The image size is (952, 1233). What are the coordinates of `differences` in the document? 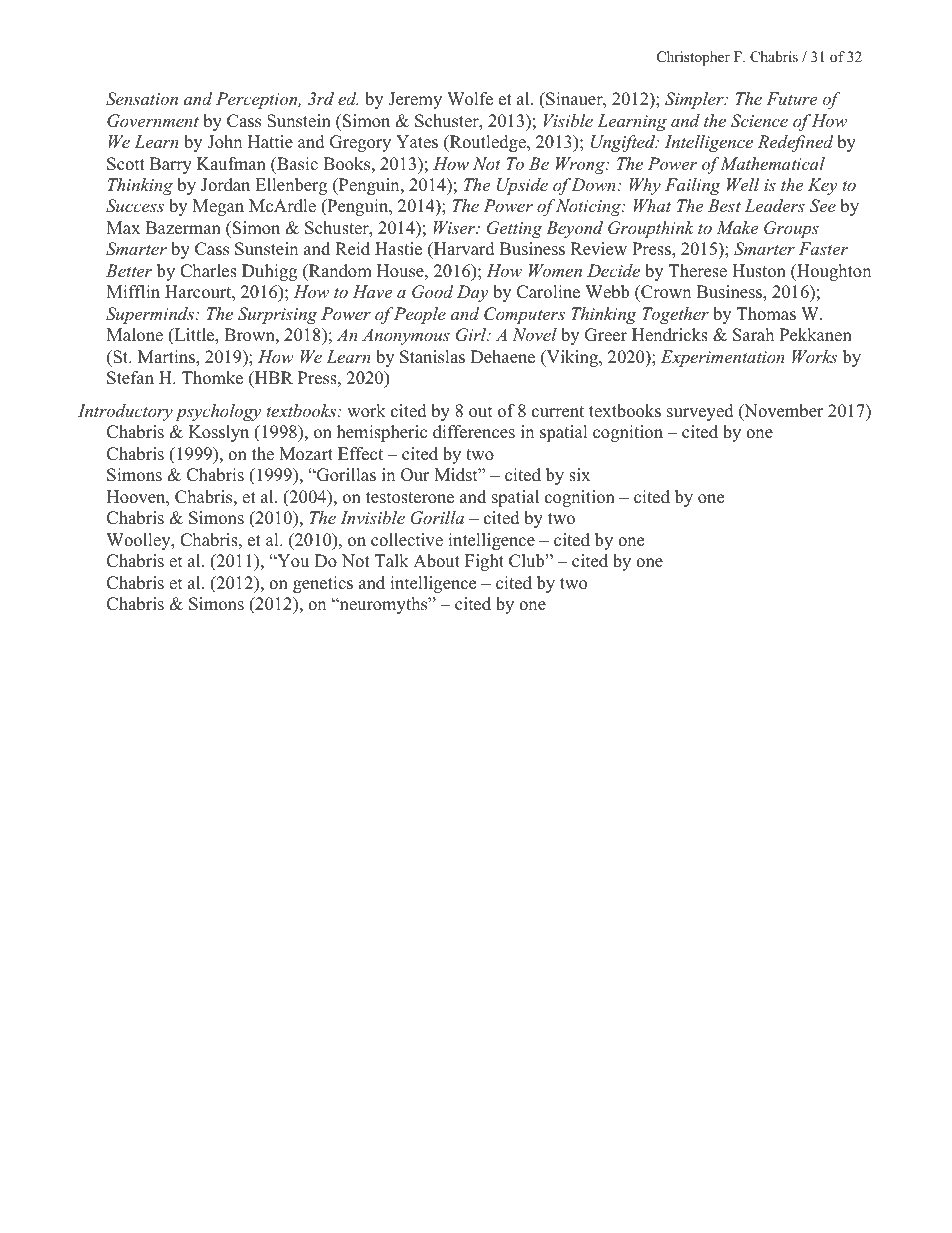 It's located at (474, 432).
